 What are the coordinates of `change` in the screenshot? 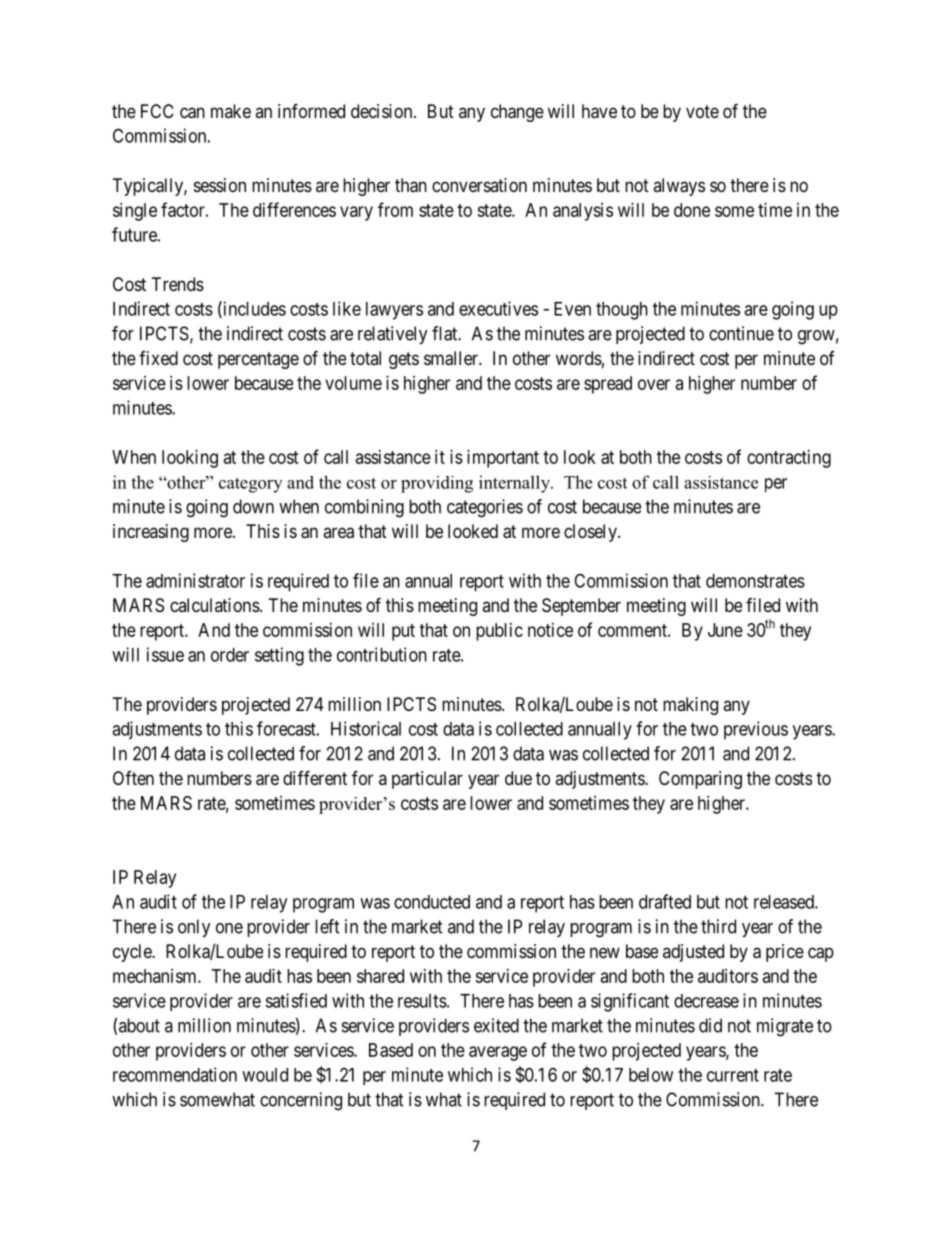 It's located at (517, 113).
